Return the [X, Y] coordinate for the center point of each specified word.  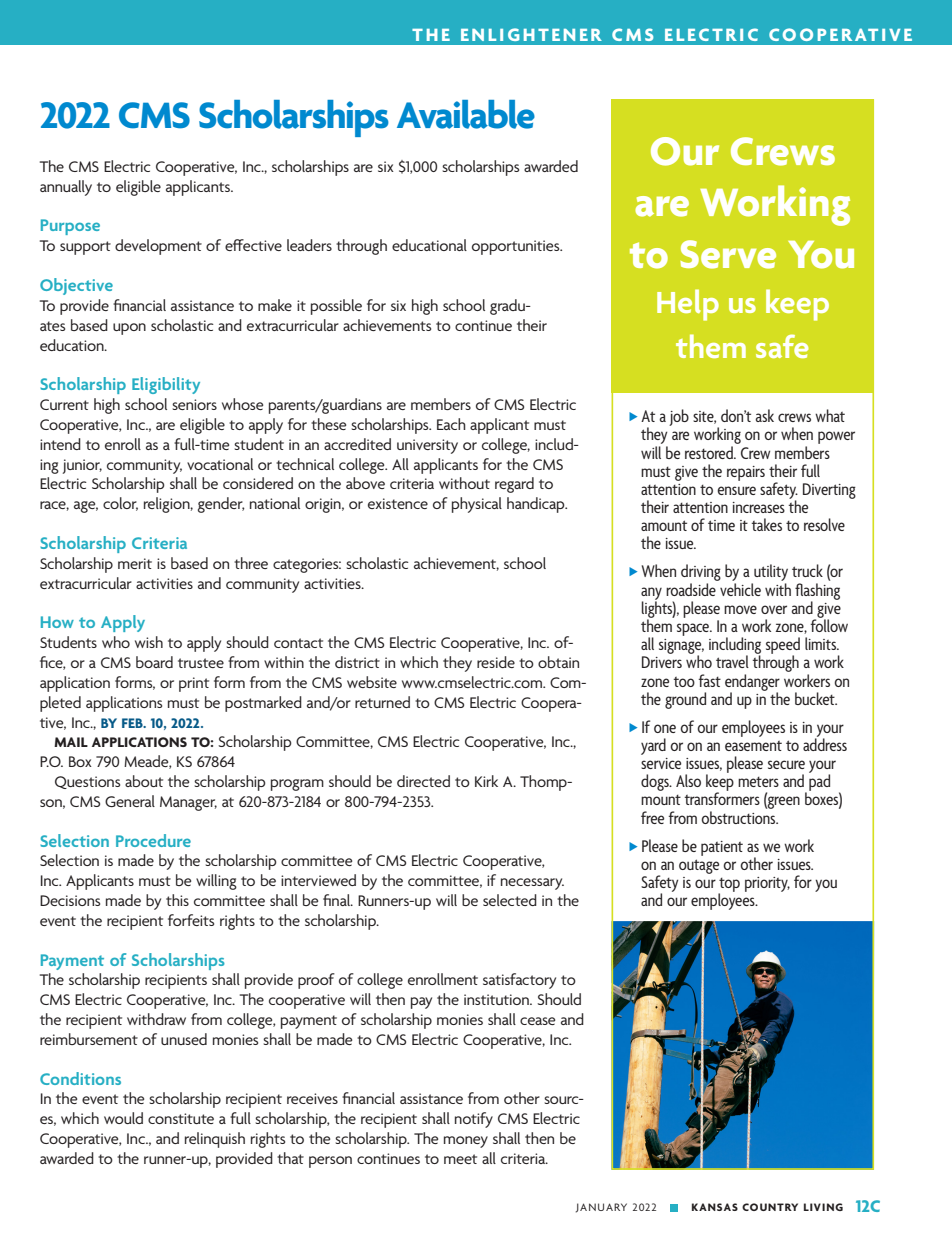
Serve [728, 254]
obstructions [739, 817]
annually [66, 188]
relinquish [215, 1140]
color [120, 504]
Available [466, 114]
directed [423, 781]
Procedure [153, 840]
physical [477, 505]
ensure [736, 490]
